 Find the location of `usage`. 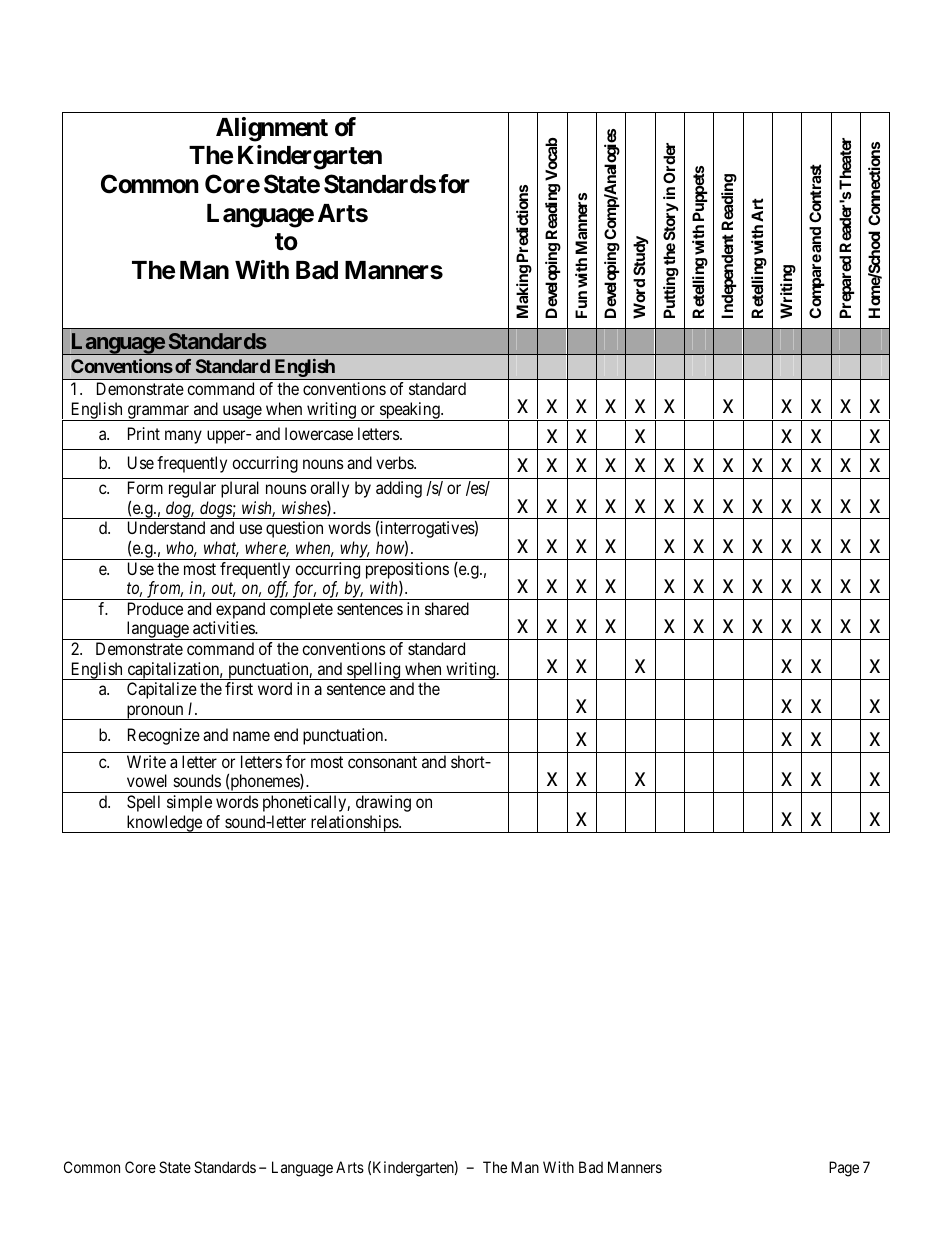

usage is located at coordinates (241, 413).
